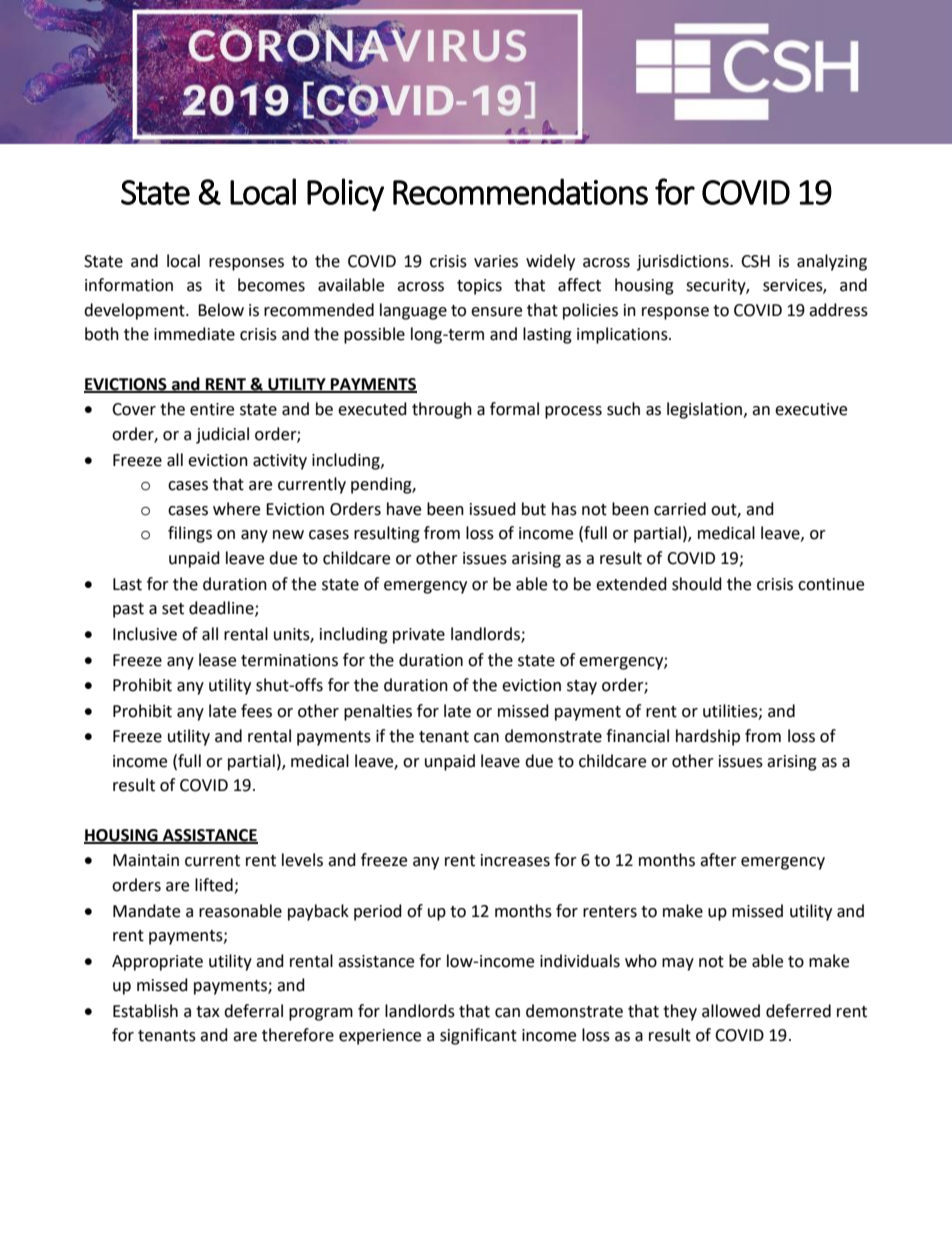 This image has width=952, height=1233. I want to click on information, so click(129, 285).
